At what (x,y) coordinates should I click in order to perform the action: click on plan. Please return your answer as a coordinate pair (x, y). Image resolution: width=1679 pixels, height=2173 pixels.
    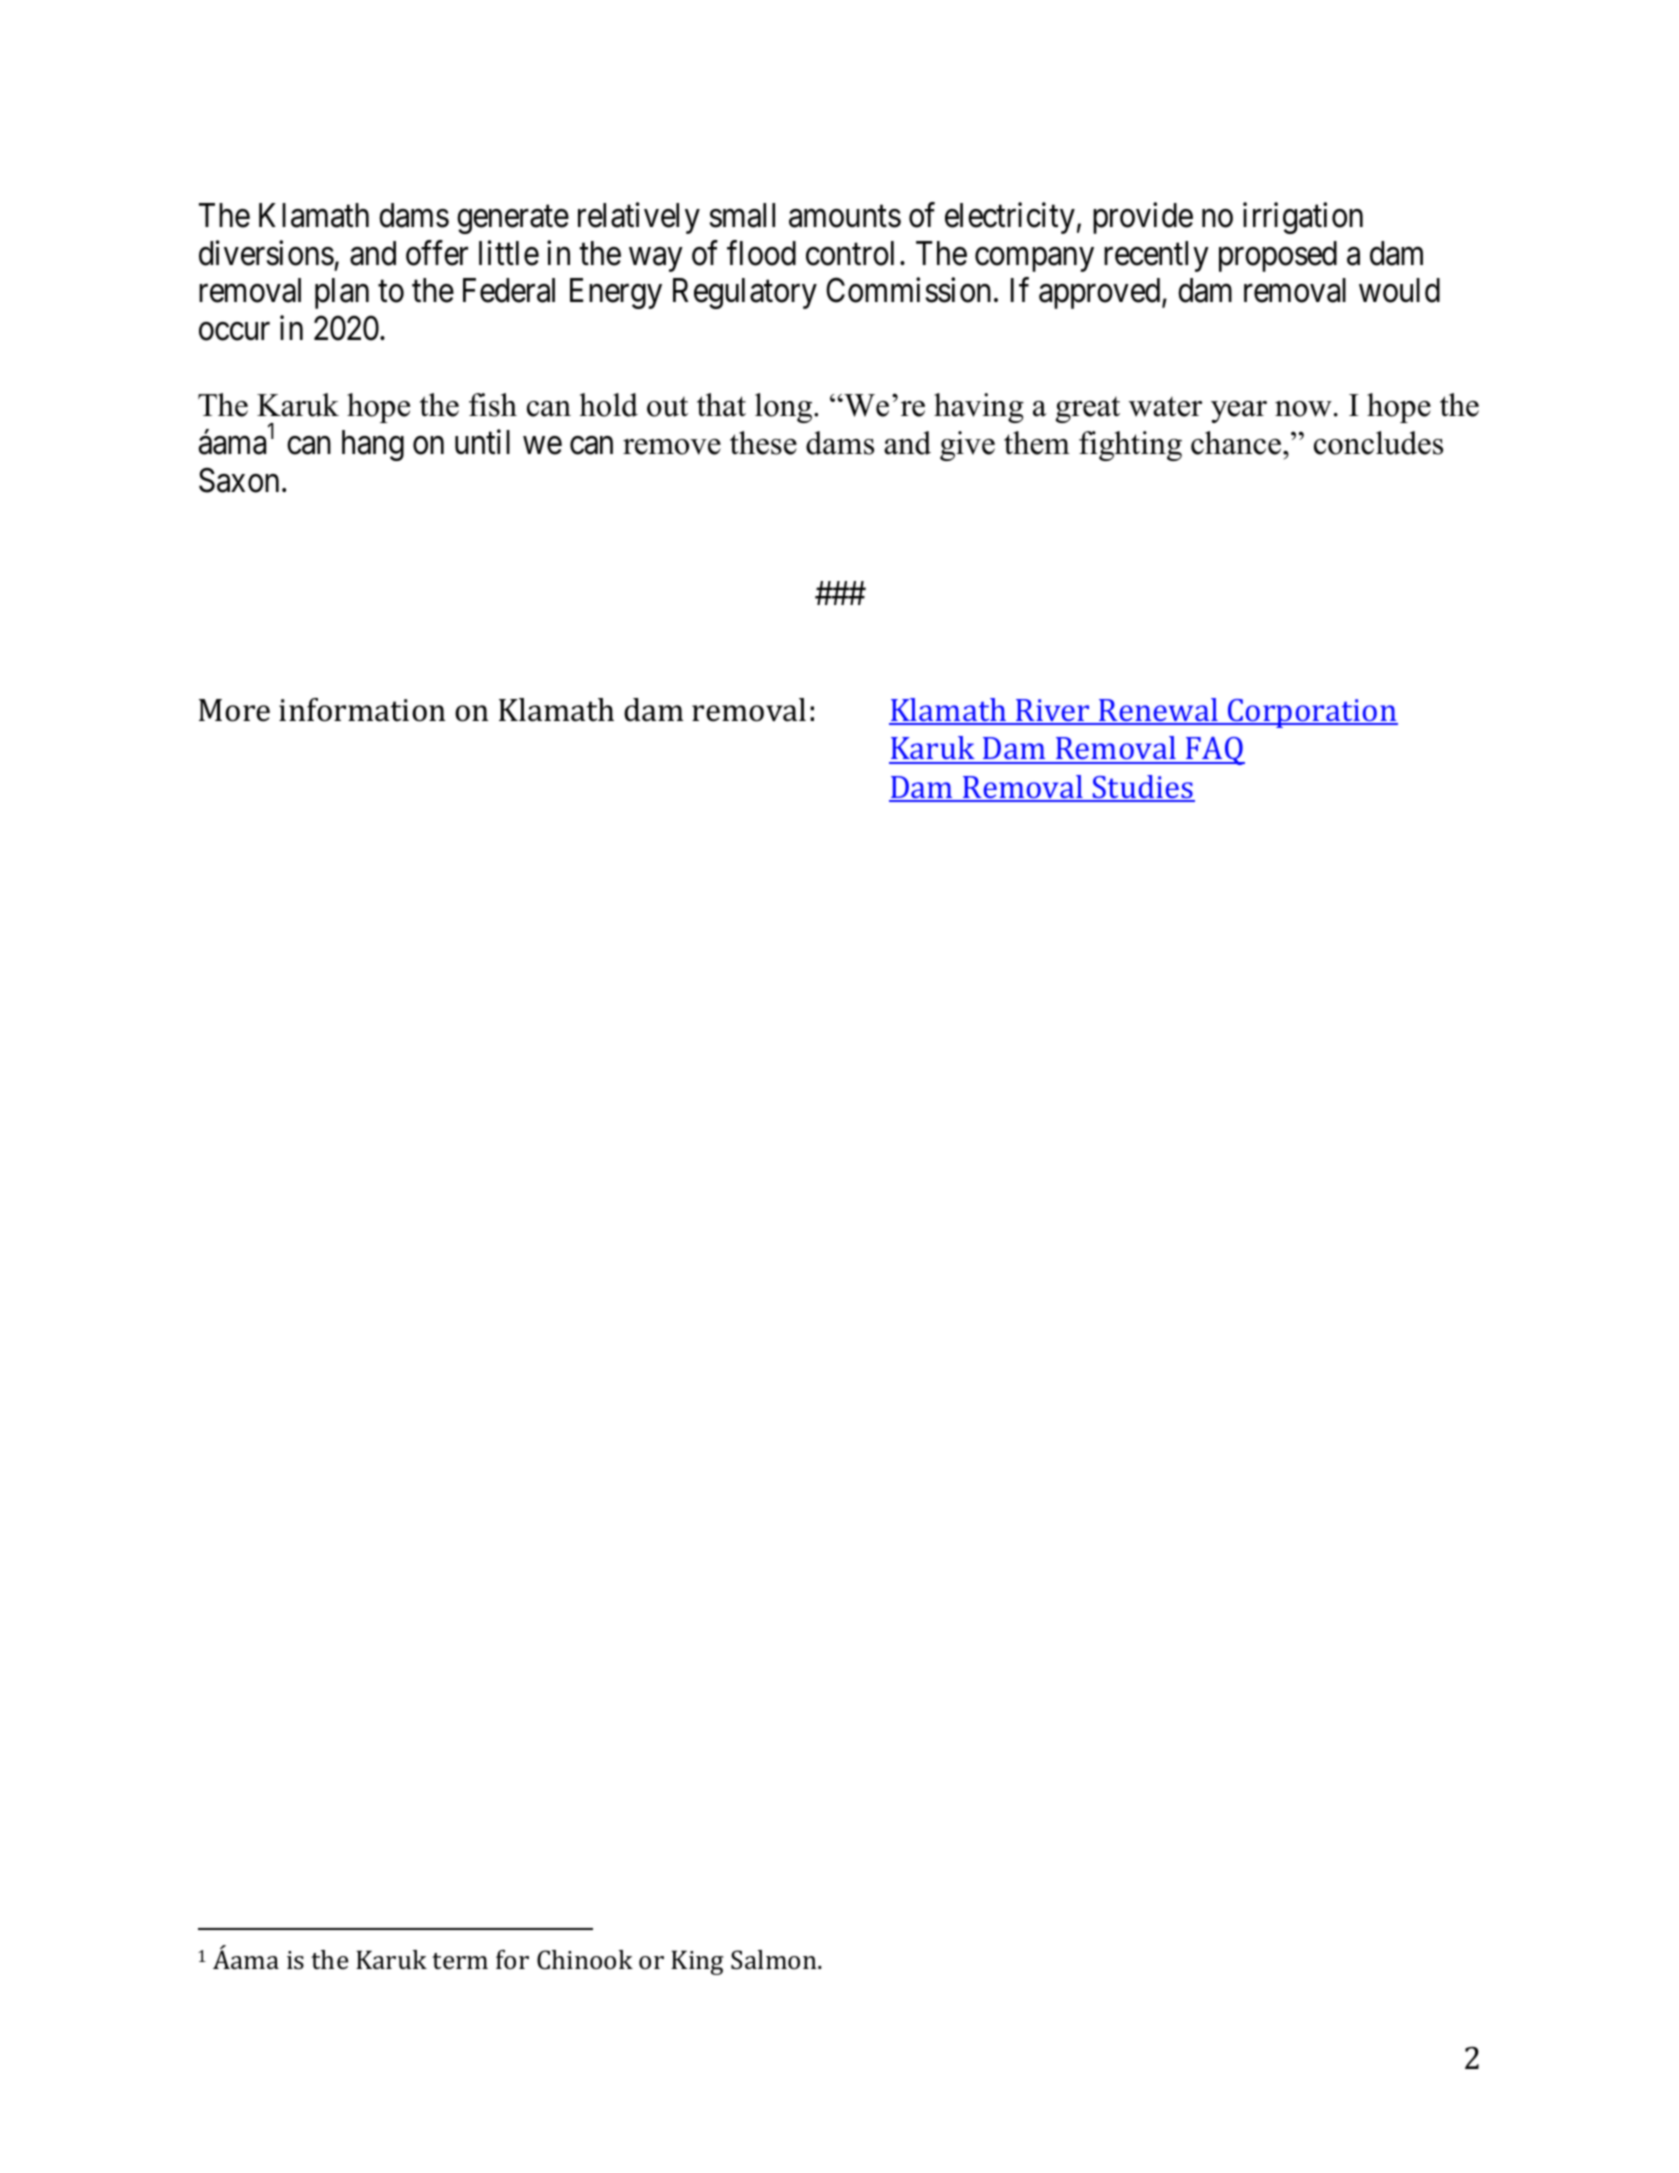
    Looking at the image, I should click on (342, 293).
